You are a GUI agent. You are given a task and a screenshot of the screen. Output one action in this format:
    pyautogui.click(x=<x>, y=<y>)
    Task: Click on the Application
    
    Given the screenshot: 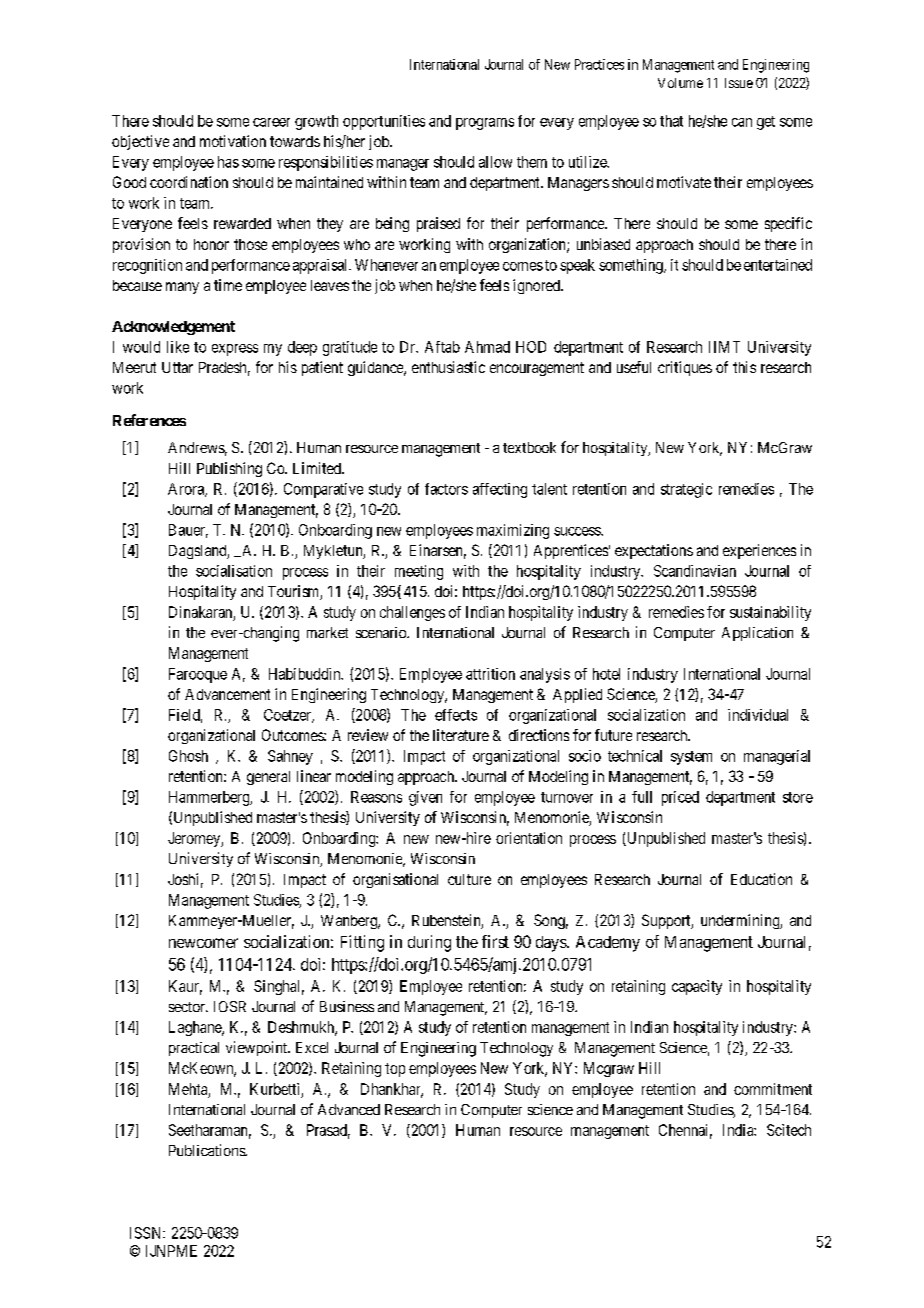 What is the action you would take?
    pyautogui.click(x=757, y=634)
